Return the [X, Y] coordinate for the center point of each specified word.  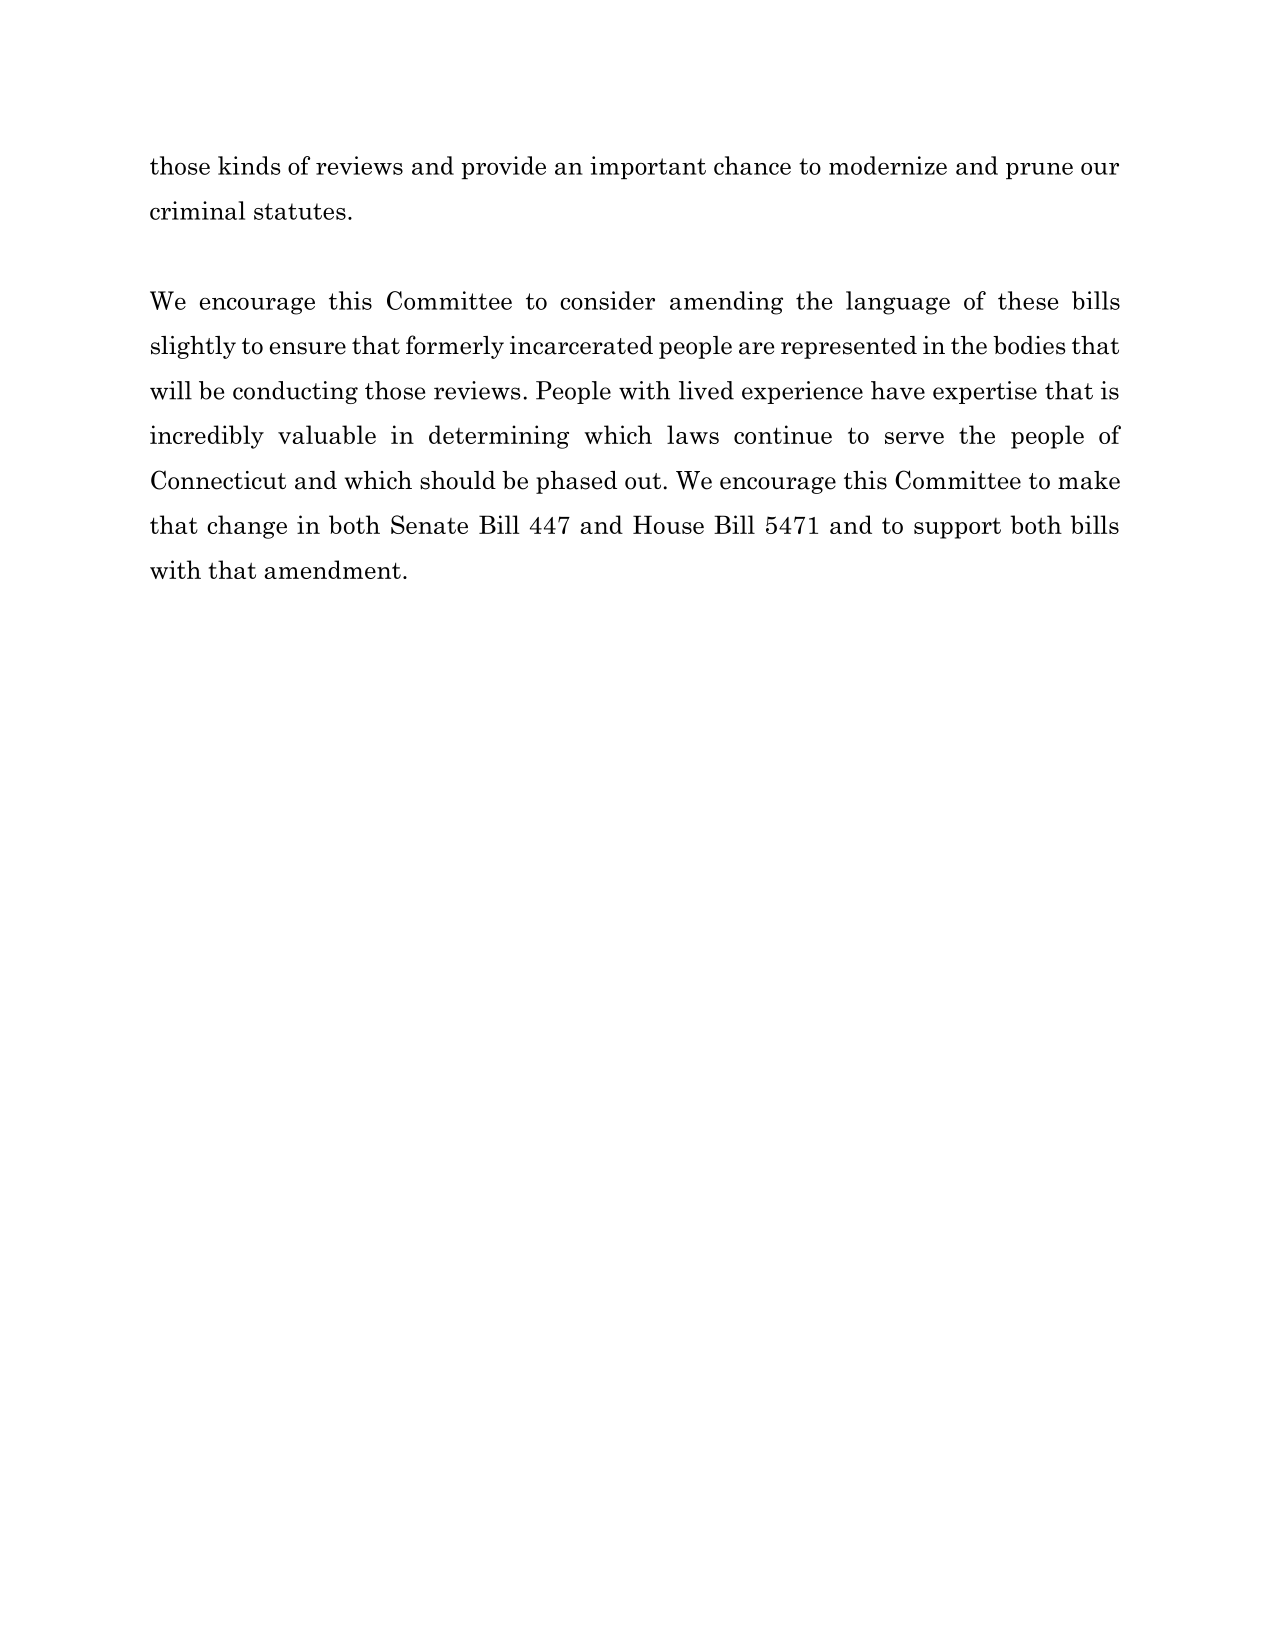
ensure [308, 348]
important [648, 167]
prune [1039, 170]
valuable [327, 434]
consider [607, 300]
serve [914, 438]
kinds [249, 165]
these [1028, 300]
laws [693, 434]
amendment [332, 569]
